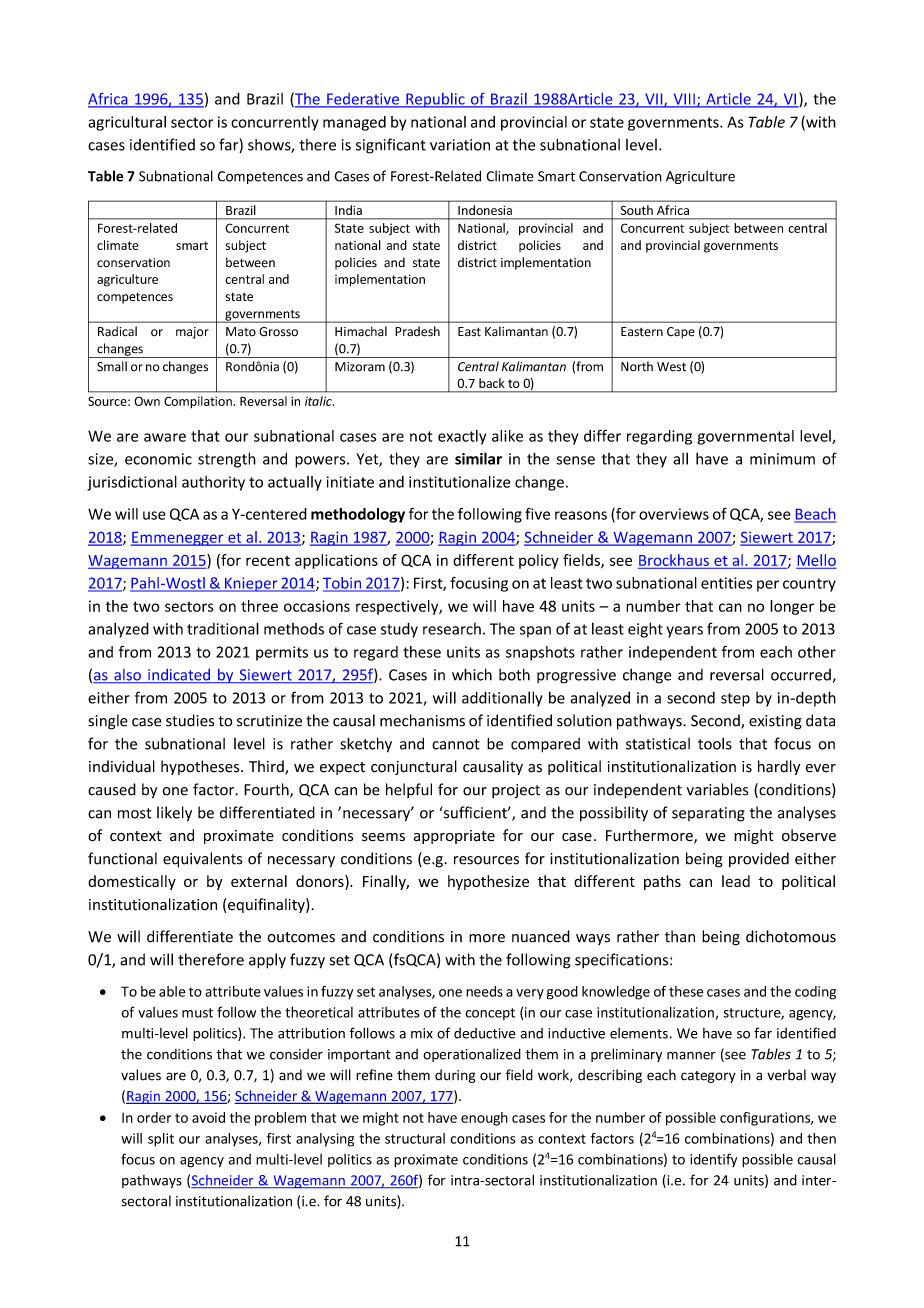 This image has width=924, height=1308. I want to click on five, so click(537, 514).
